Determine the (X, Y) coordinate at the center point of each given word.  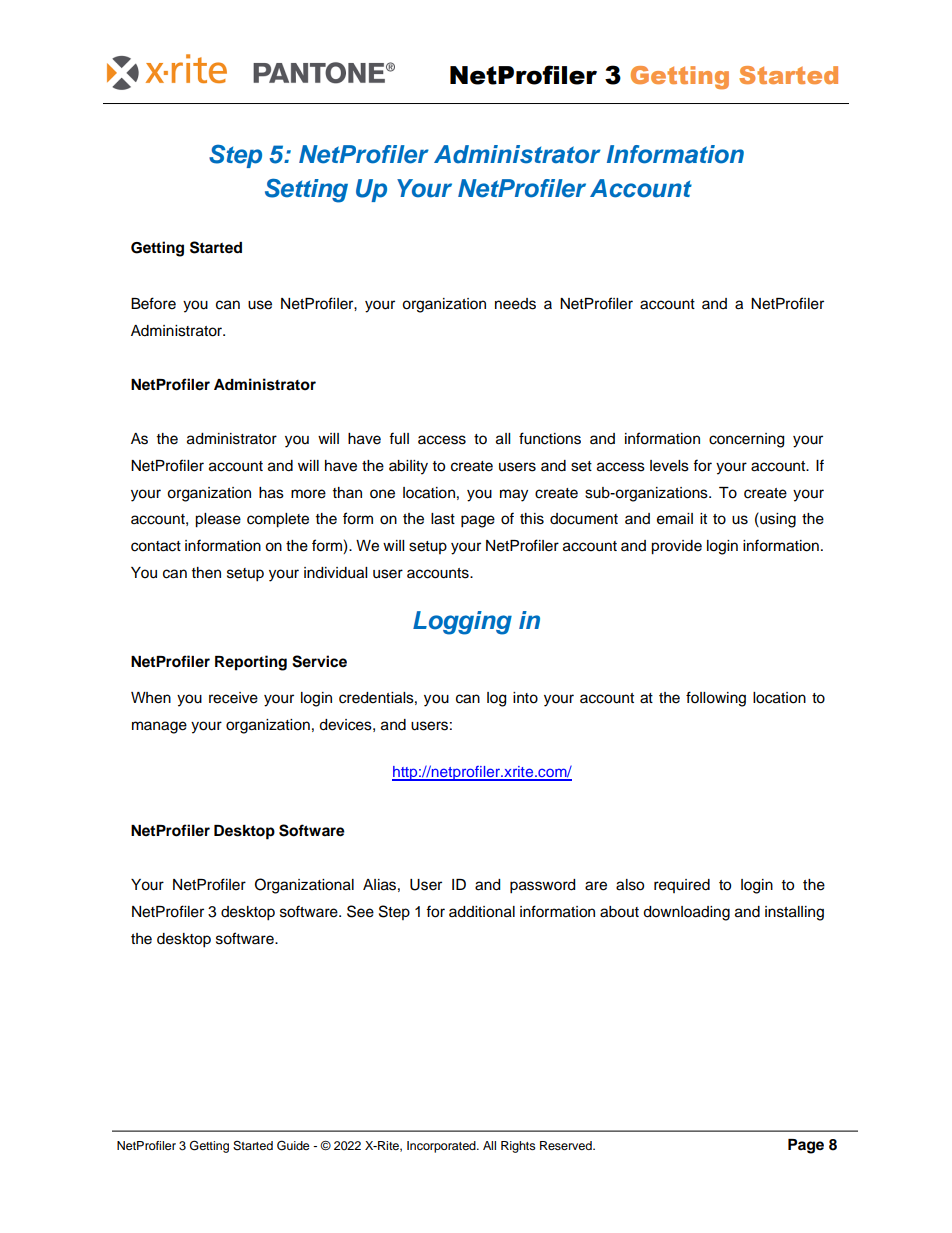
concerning (746, 440)
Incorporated (442, 1147)
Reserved (567, 1145)
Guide (293, 1145)
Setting (306, 190)
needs (515, 304)
